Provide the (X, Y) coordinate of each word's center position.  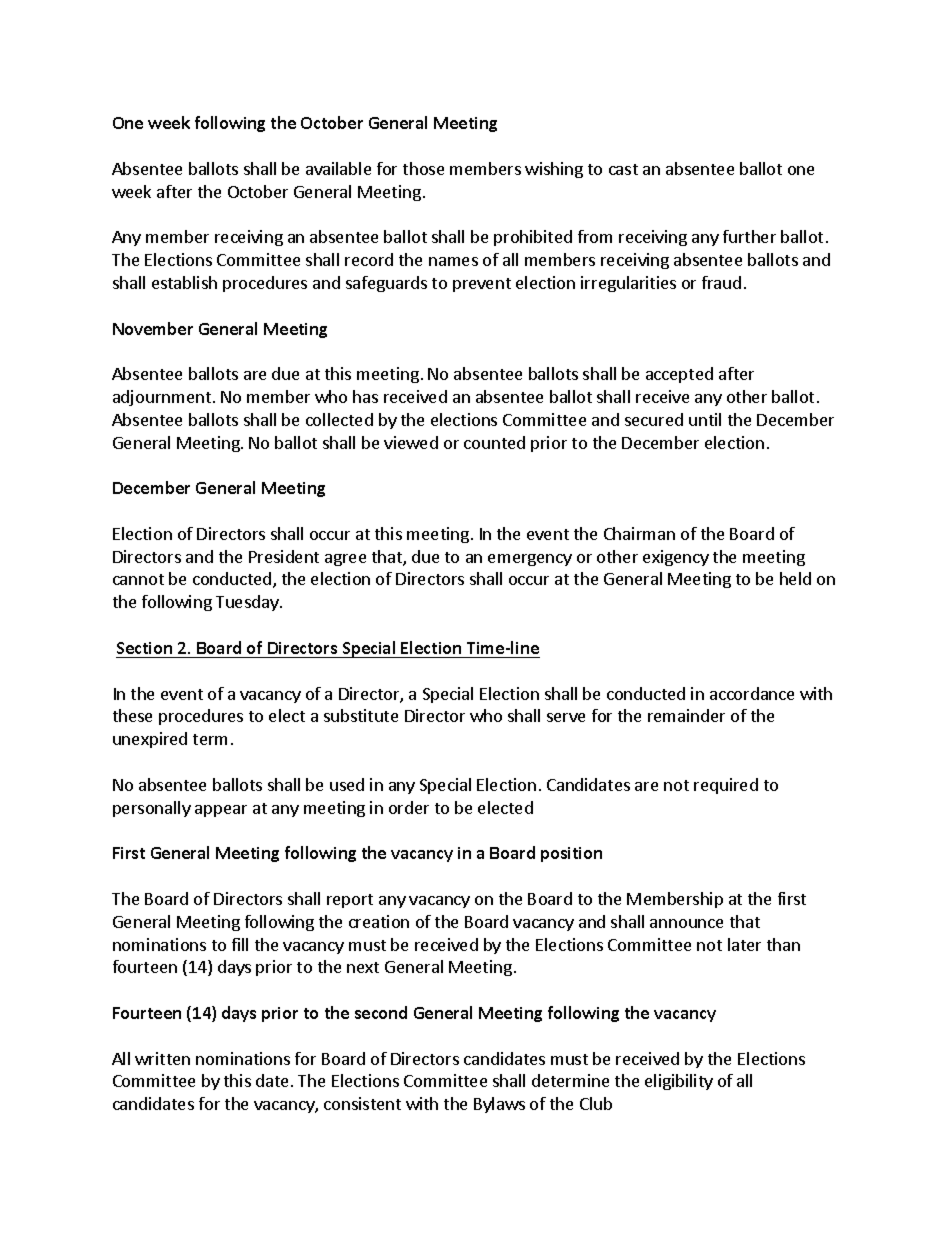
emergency (530, 560)
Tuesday (248, 603)
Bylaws (499, 1105)
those (423, 168)
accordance (752, 693)
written (162, 1058)
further (749, 236)
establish (184, 282)
